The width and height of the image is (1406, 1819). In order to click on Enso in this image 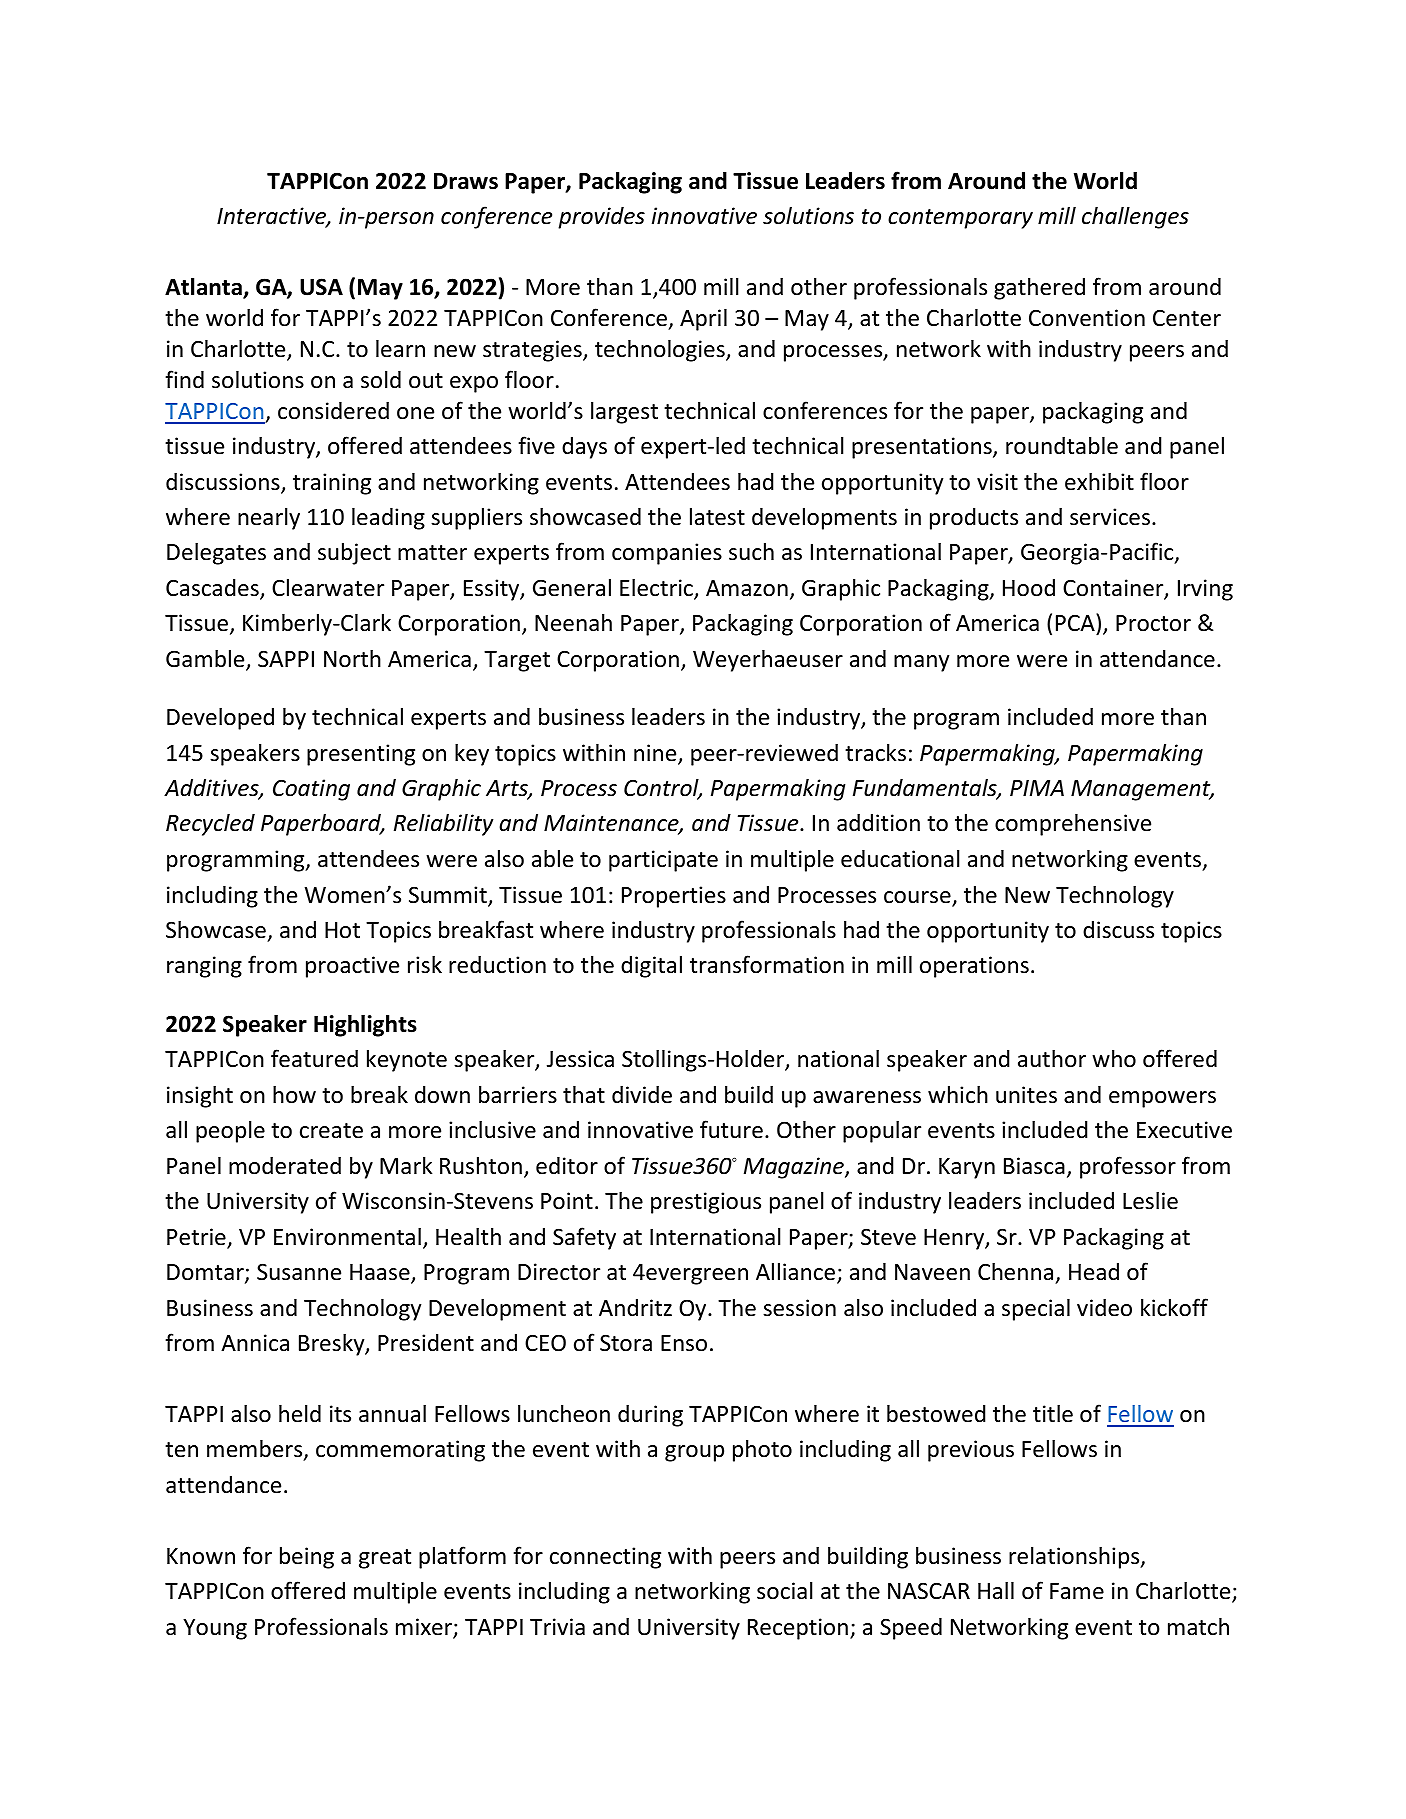, I will do `click(684, 1343)`.
